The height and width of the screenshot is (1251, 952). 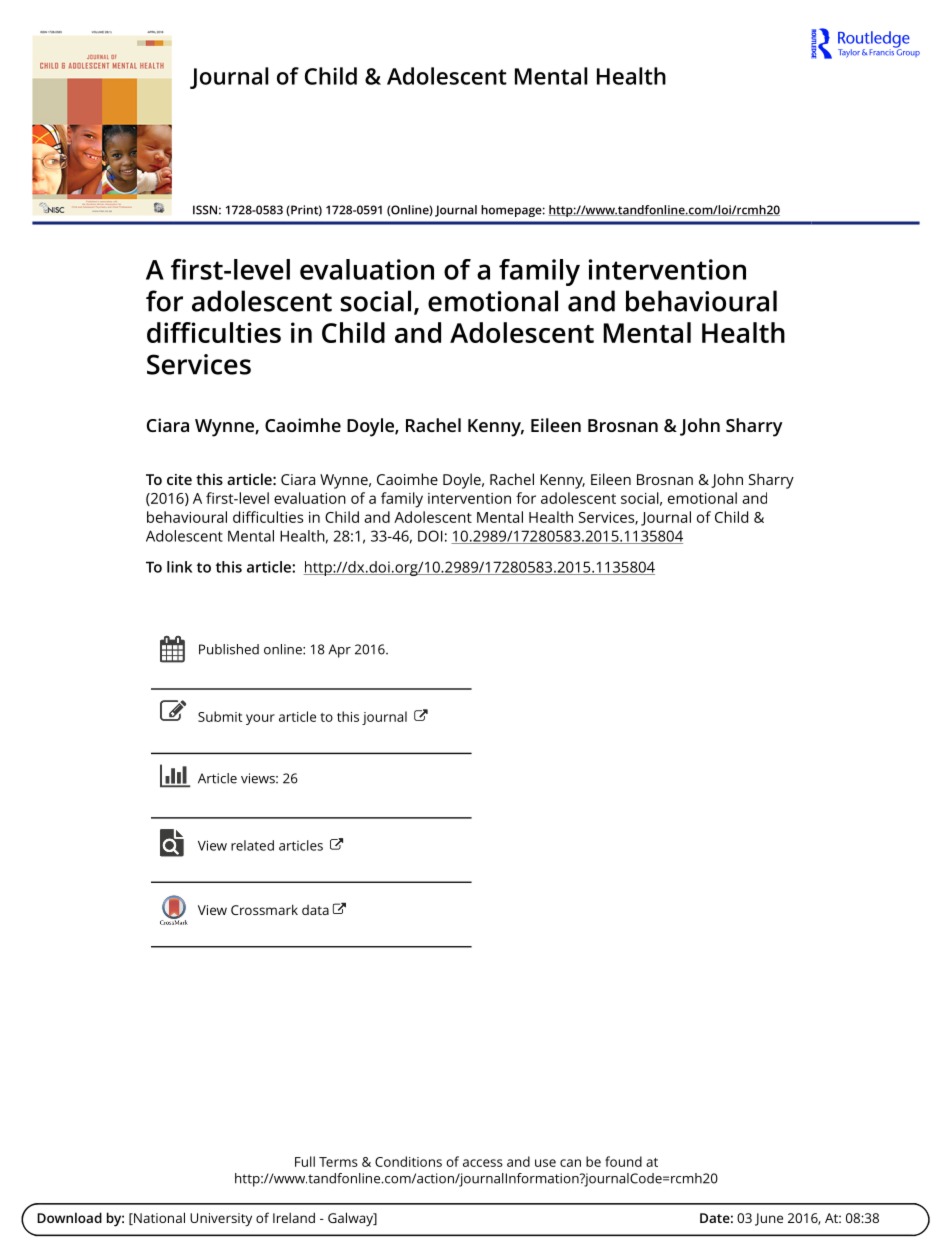 I want to click on link, so click(x=179, y=567).
